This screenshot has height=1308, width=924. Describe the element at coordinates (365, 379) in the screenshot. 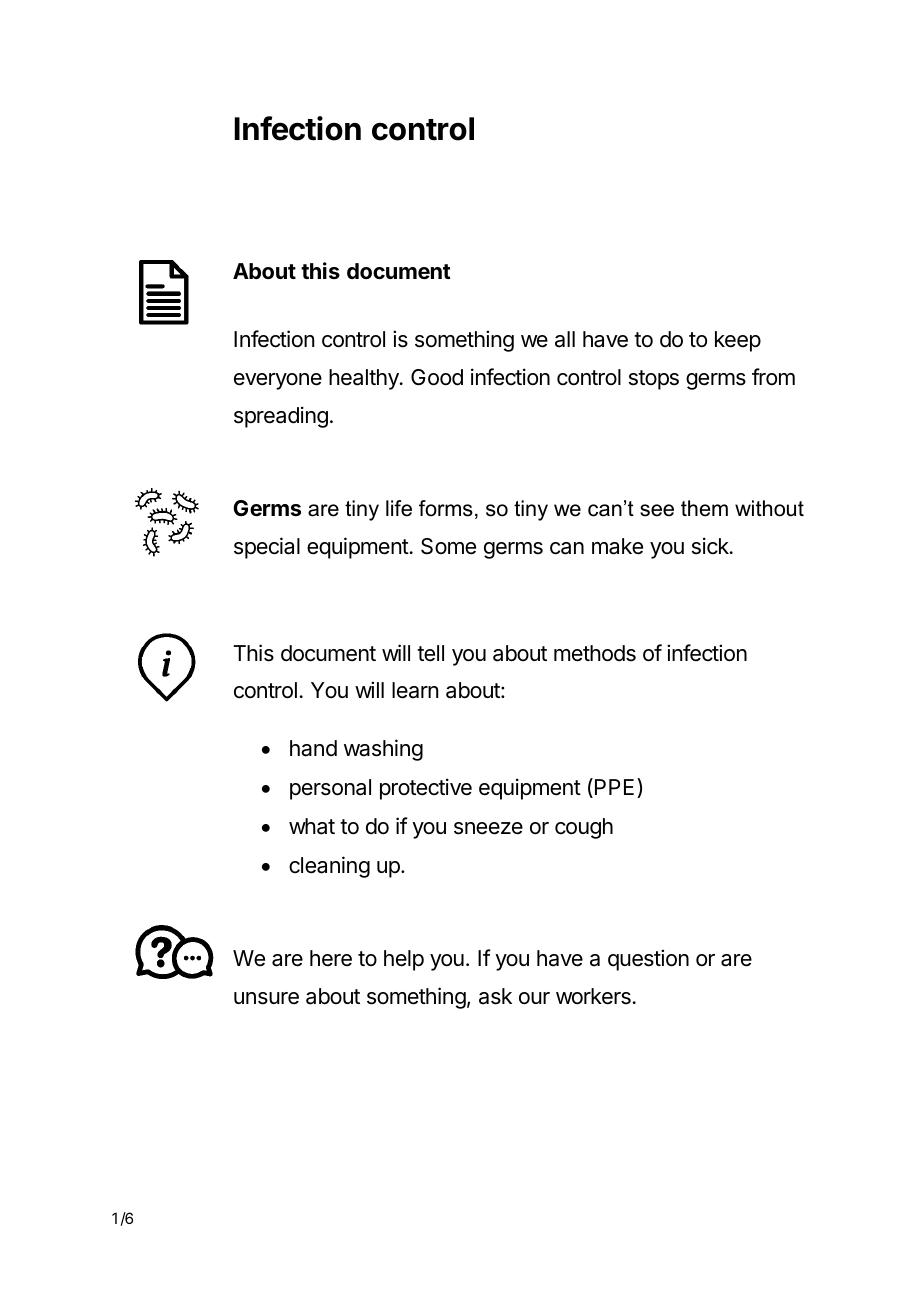

I see `healthy` at that location.
